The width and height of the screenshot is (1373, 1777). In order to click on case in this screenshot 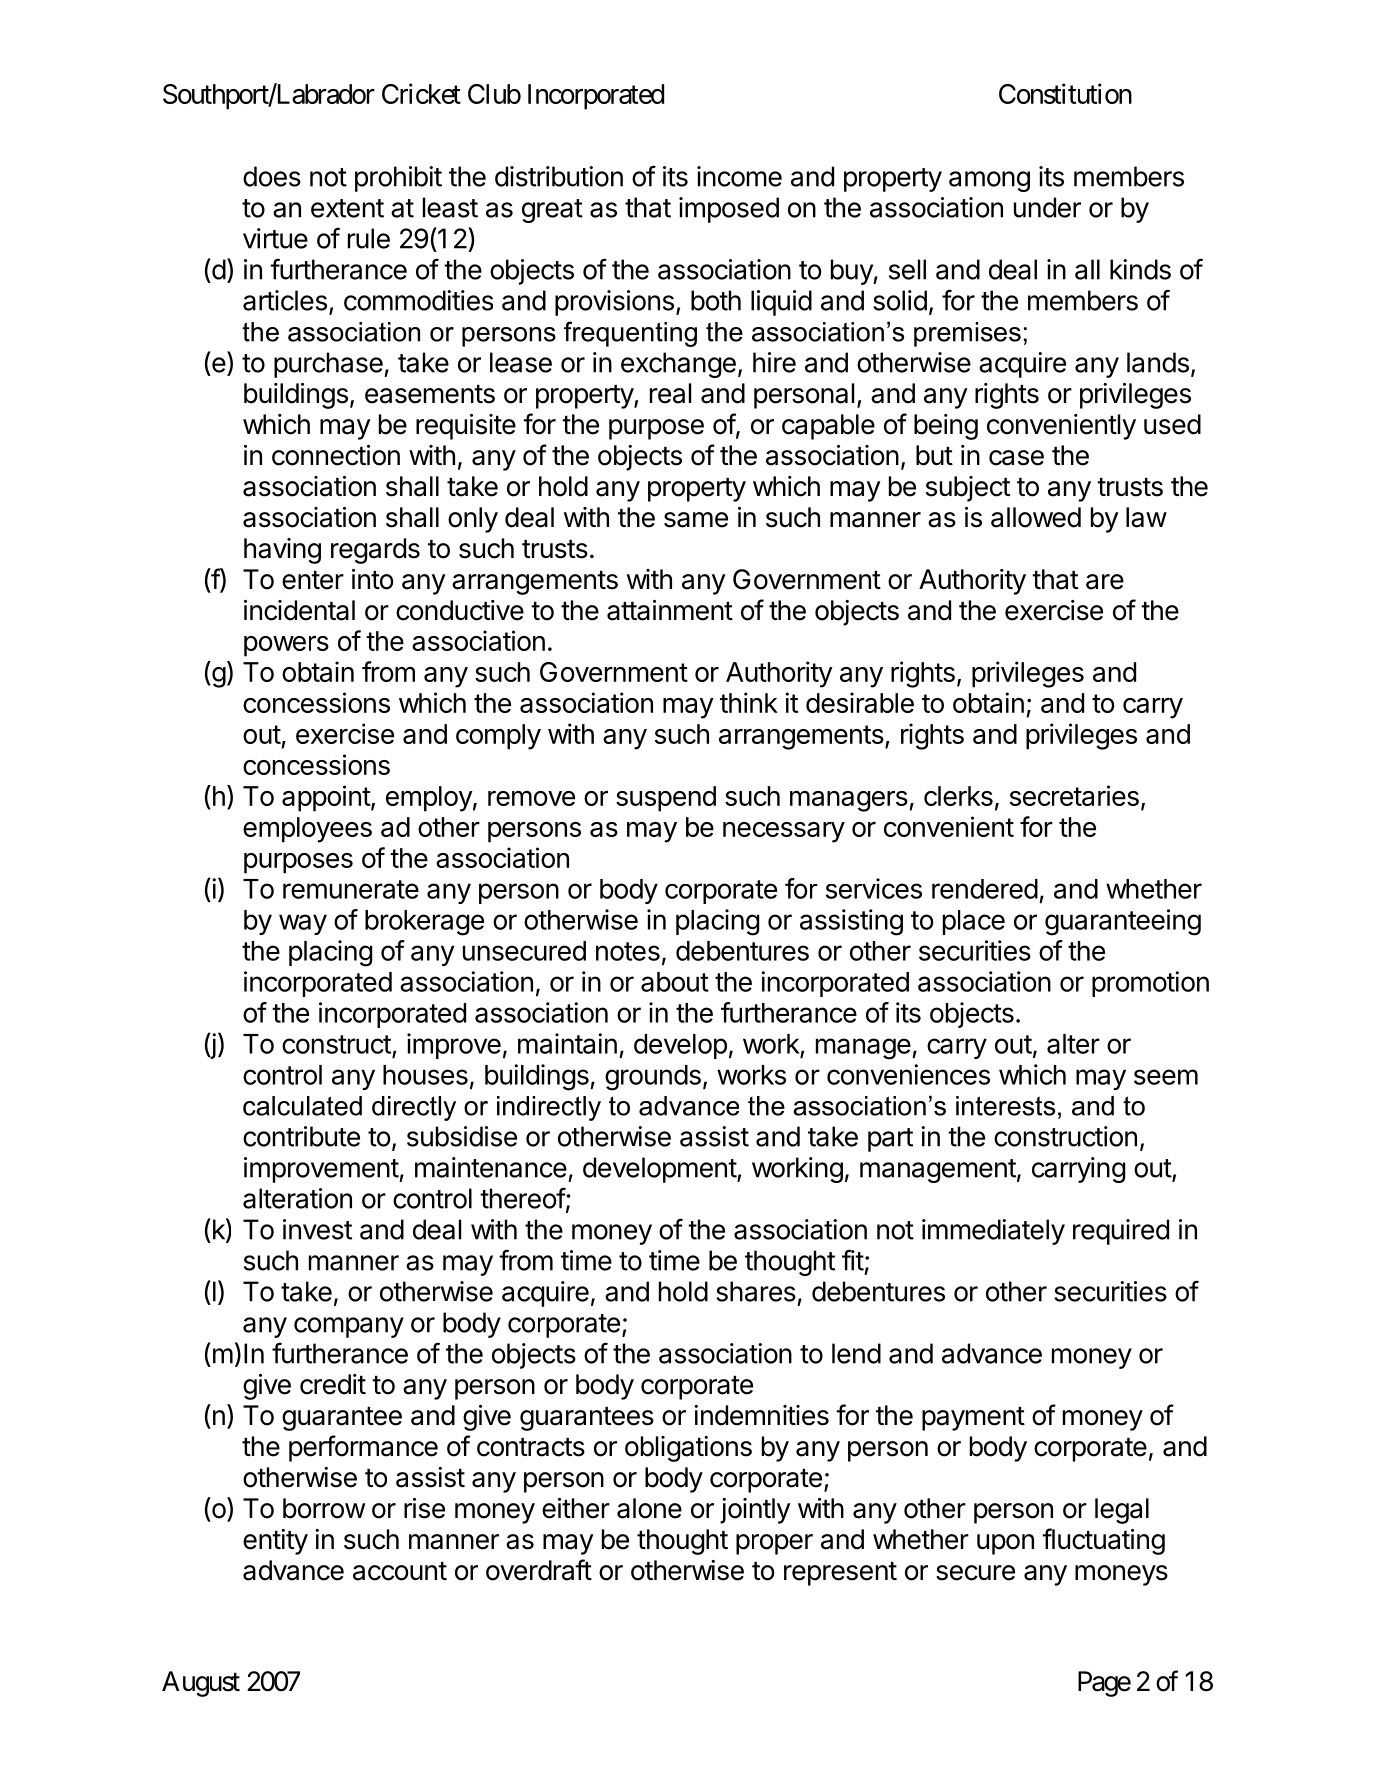, I will do `click(1016, 458)`.
